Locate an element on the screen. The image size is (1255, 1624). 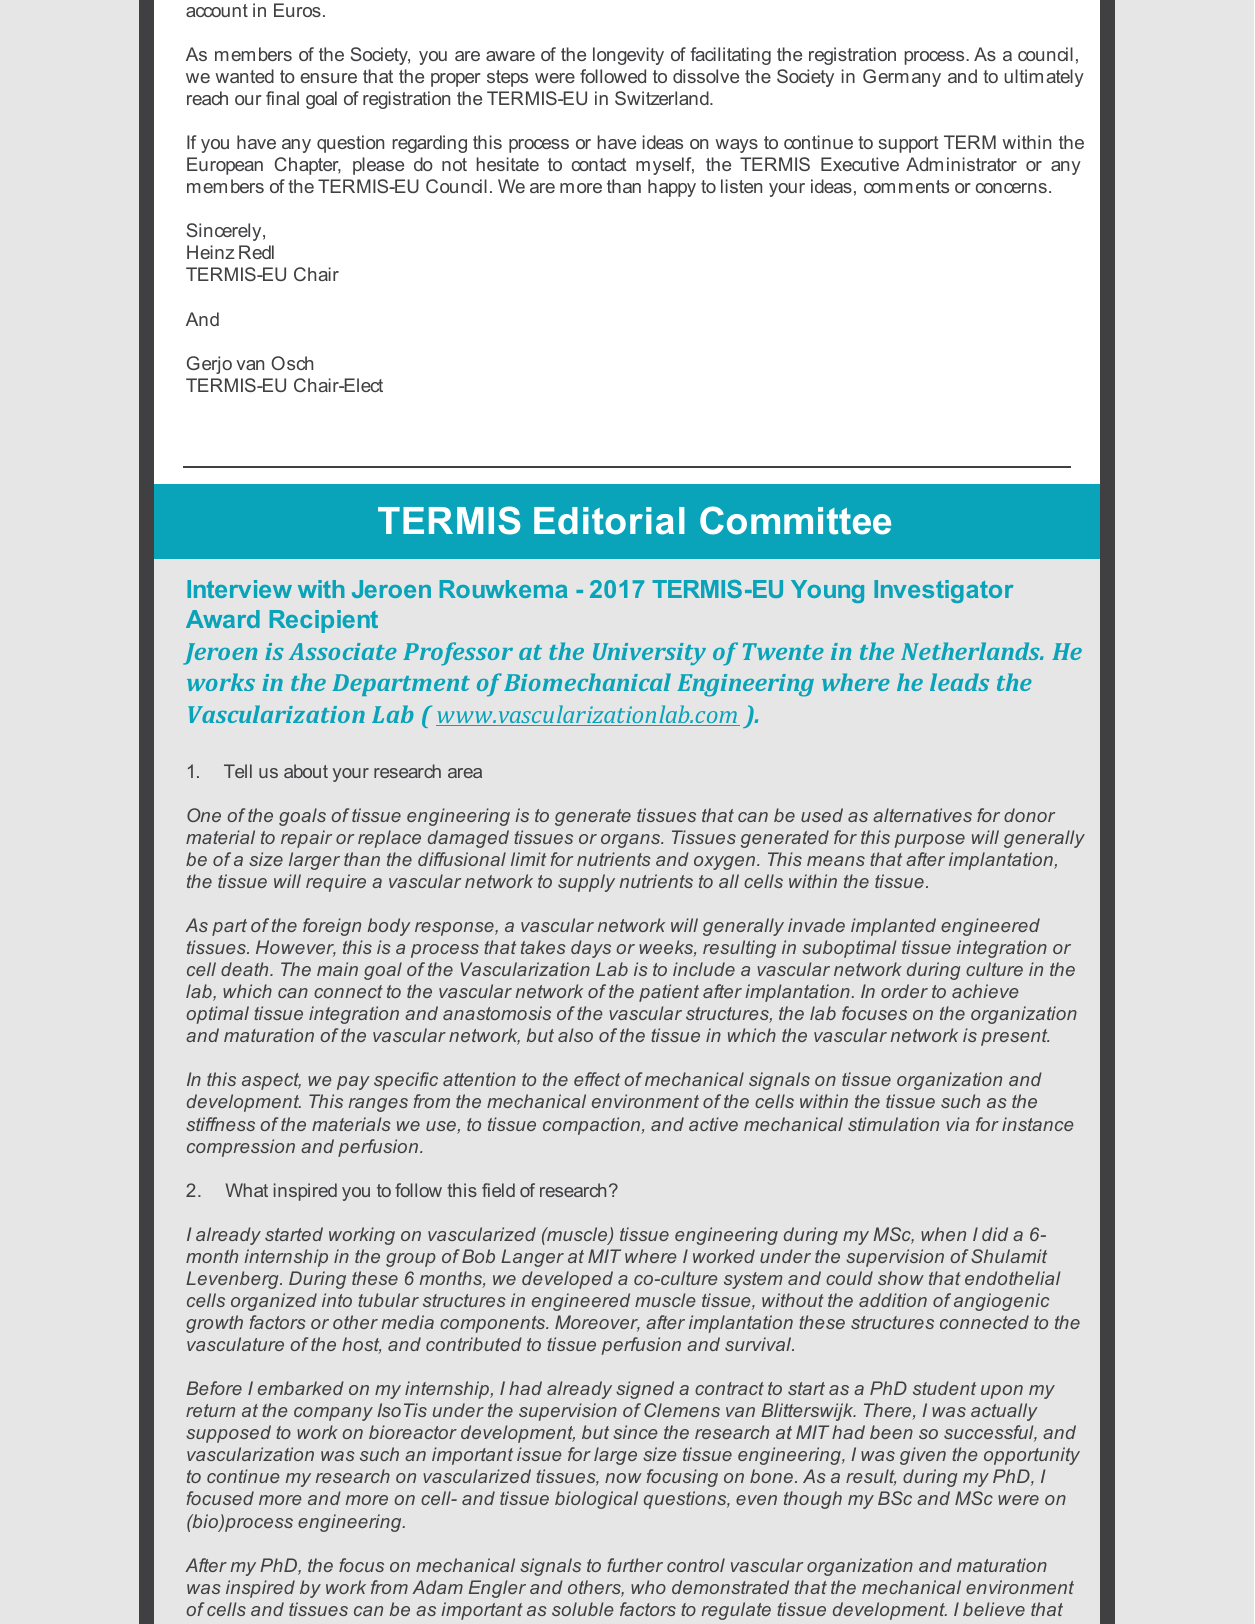
What is located at coordinates (247, 1190).
